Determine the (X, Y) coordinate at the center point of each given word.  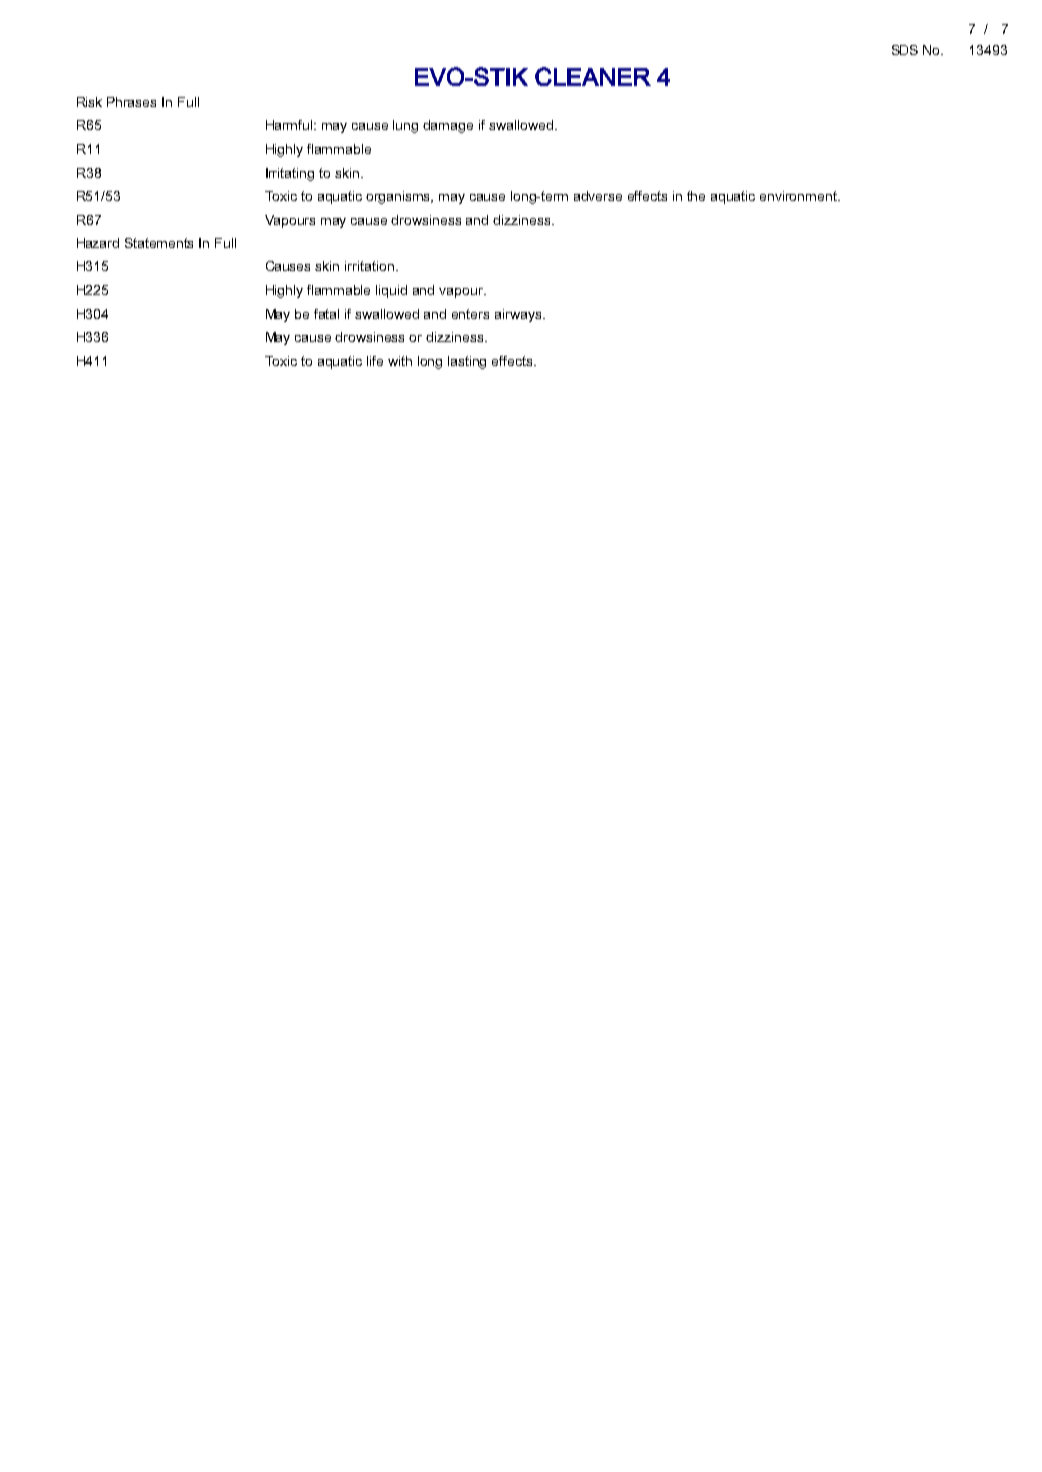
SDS (905, 50)
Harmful (290, 125)
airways (519, 315)
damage (448, 126)
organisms (399, 197)
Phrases (131, 102)
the (696, 196)
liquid (391, 291)
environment (799, 196)
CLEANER (593, 76)
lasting (467, 362)
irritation (369, 266)
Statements (159, 243)
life (375, 361)
